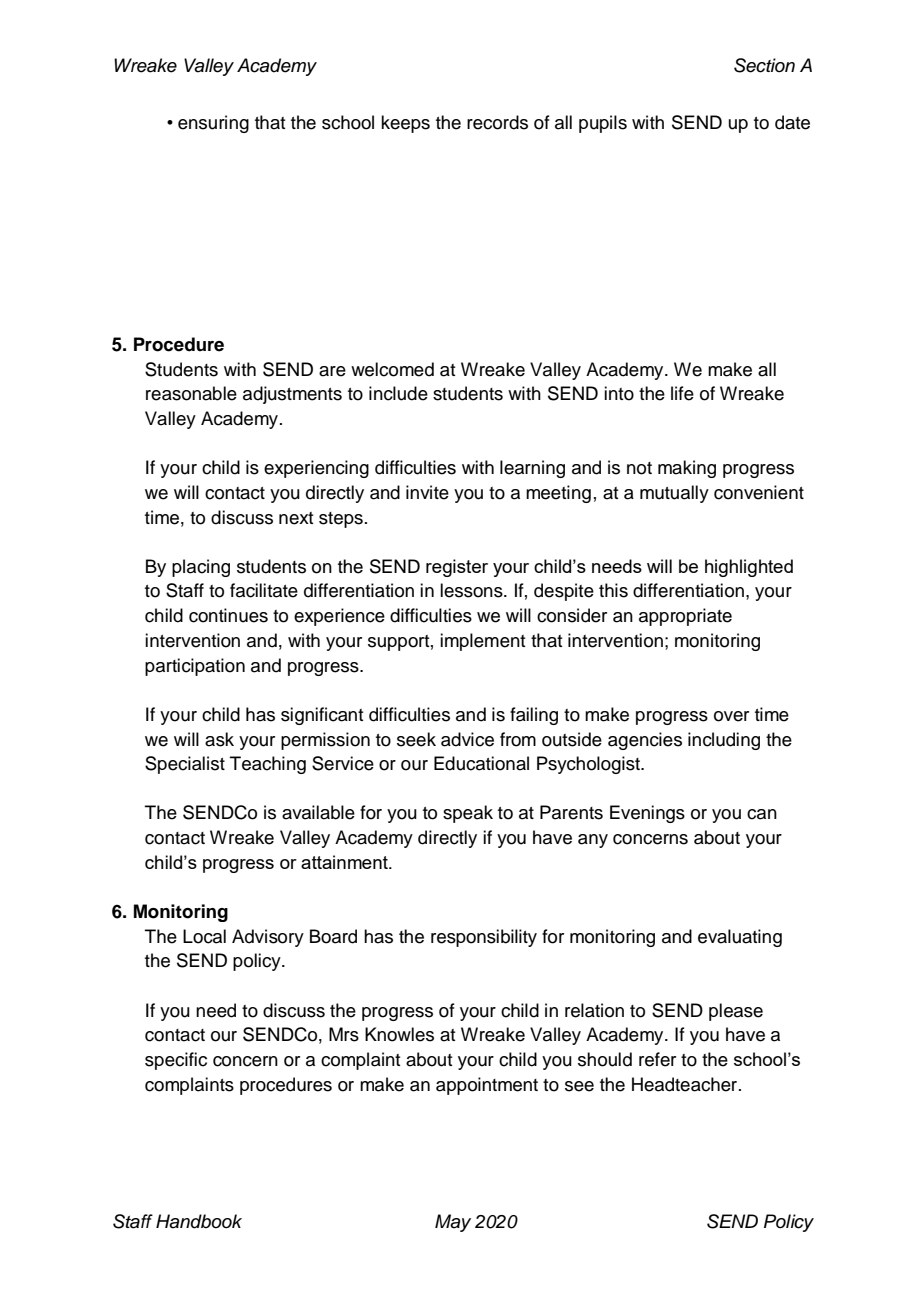 This screenshot has width=924, height=1308. Describe the element at coordinates (268, 765) in the screenshot. I see `Teaching` at that location.
